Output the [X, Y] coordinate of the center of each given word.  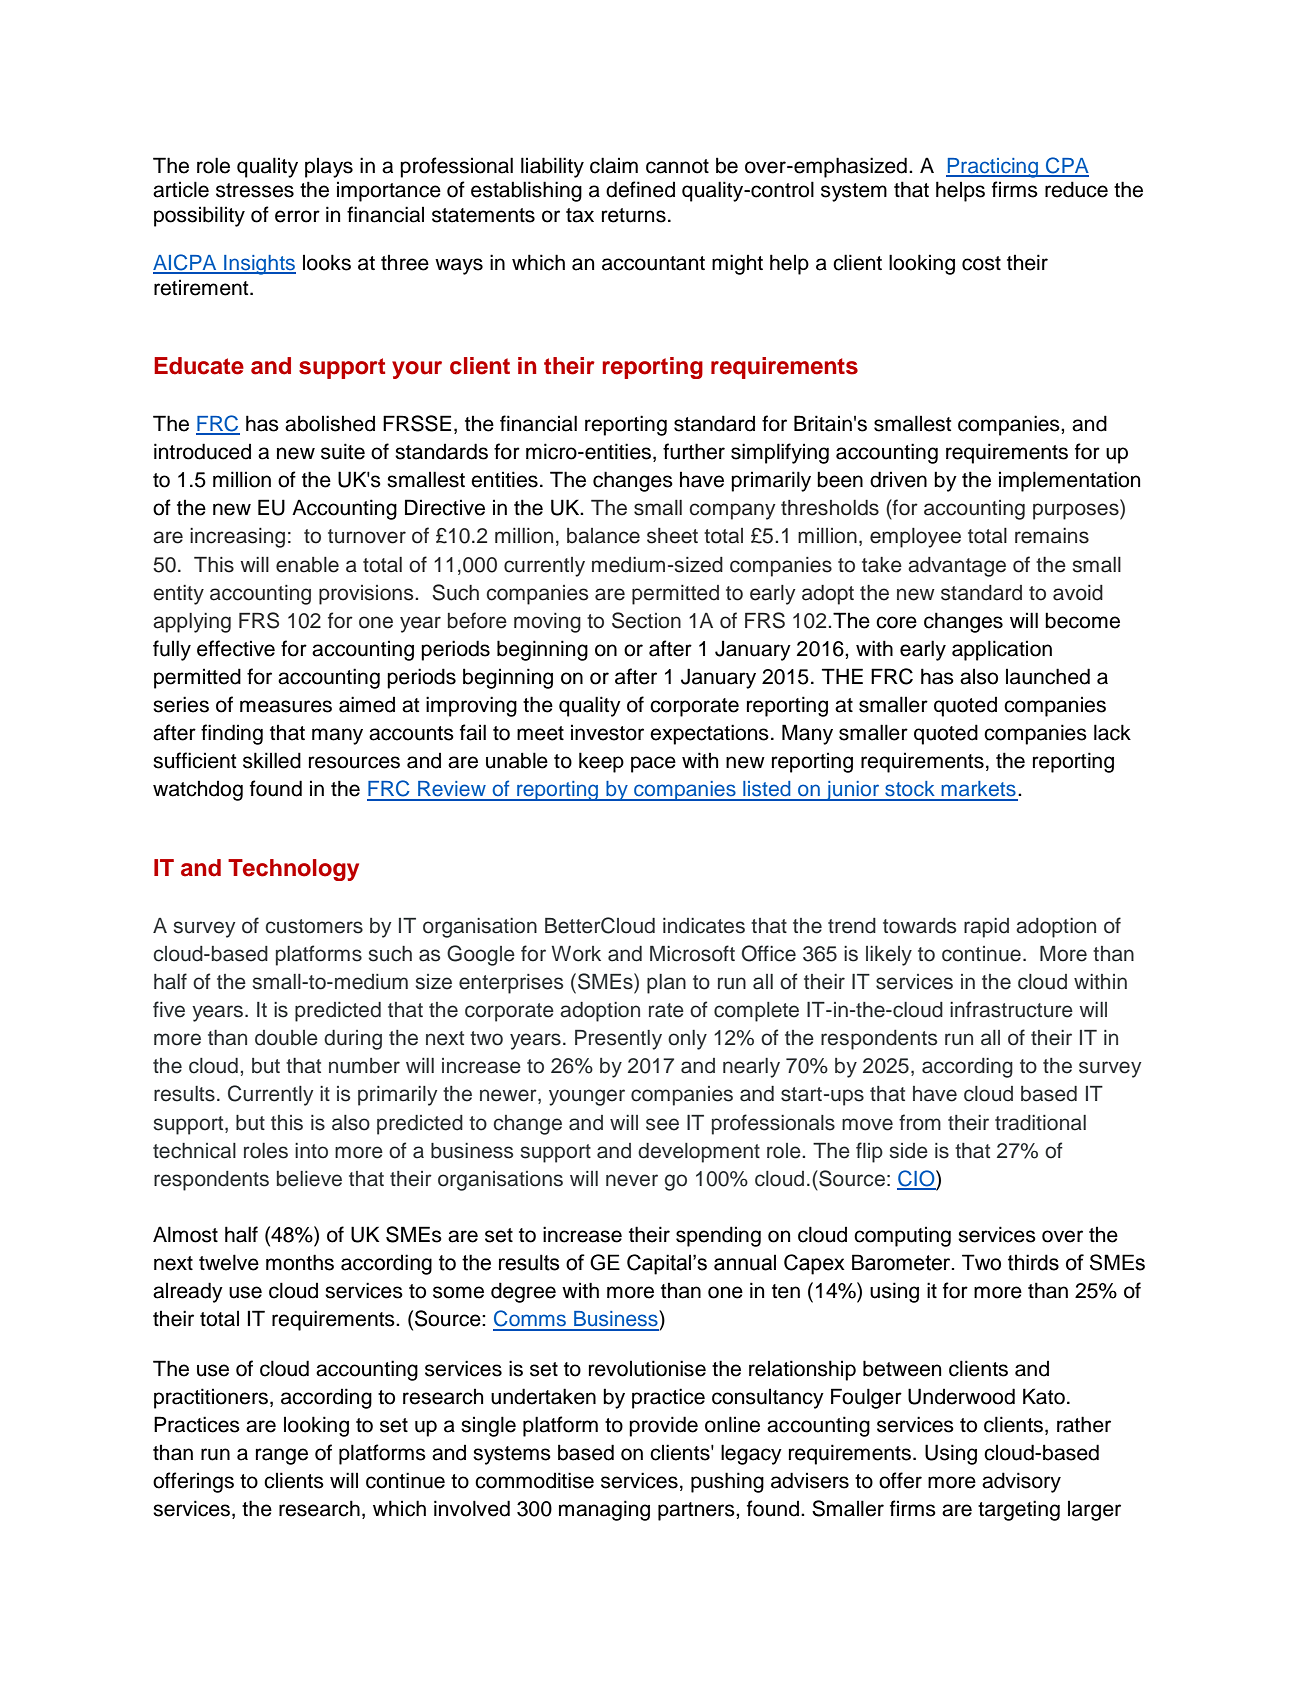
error [297, 216]
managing [604, 1510]
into [311, 1151]
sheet [672, 536]
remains [1052, 536]
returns [634, 215]
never [632, 1180]
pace [653, 764]
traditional [1040, 1123]
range [282, 1456]
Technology [293, 870]
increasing [237, 538]
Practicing [993, 168]
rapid [986, 928]
